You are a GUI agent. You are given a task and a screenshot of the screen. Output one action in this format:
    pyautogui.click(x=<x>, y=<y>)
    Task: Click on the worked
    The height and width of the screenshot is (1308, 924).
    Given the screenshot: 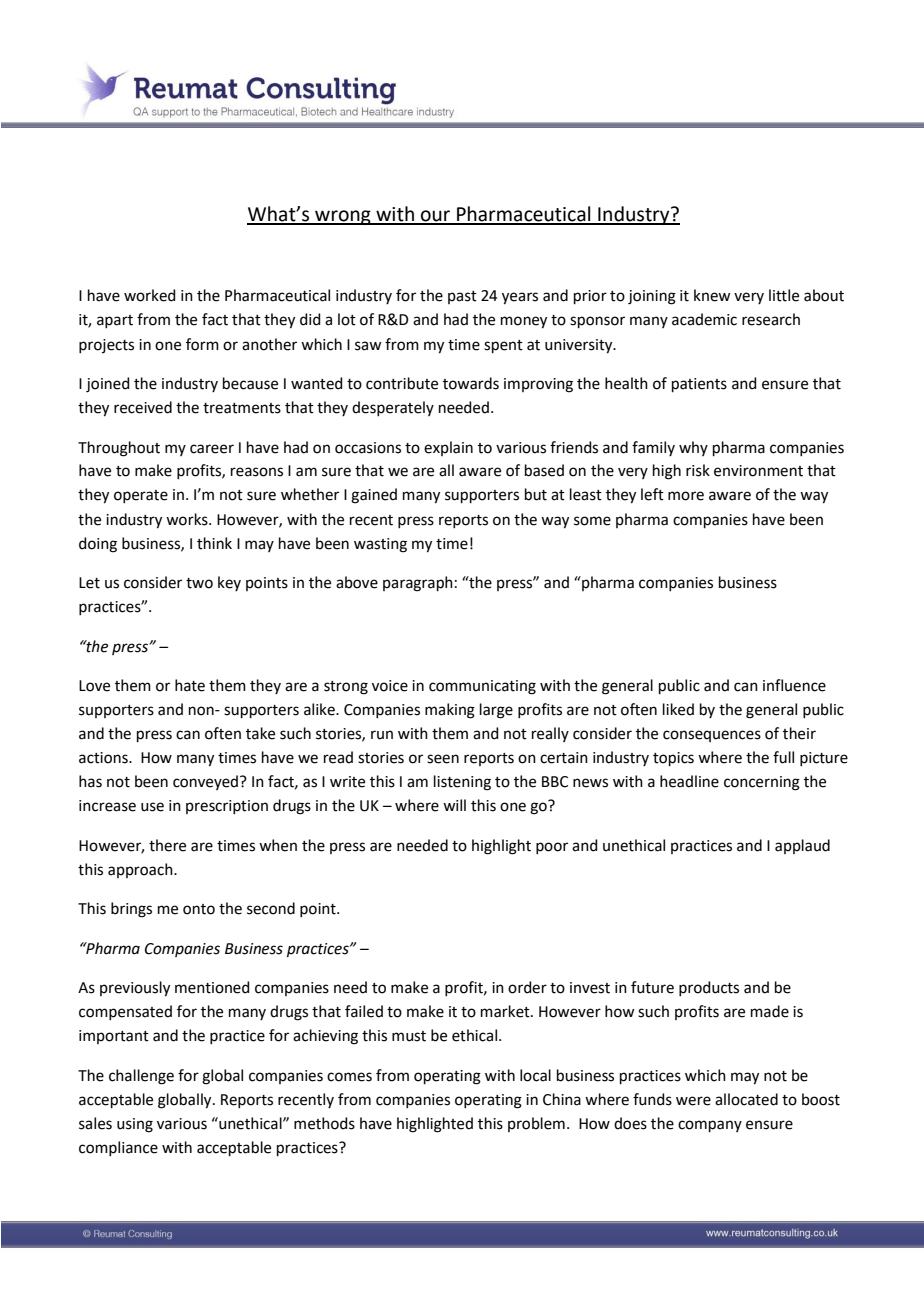 What is the action you would take?
    pyautogui.click(x=150, y=295)
